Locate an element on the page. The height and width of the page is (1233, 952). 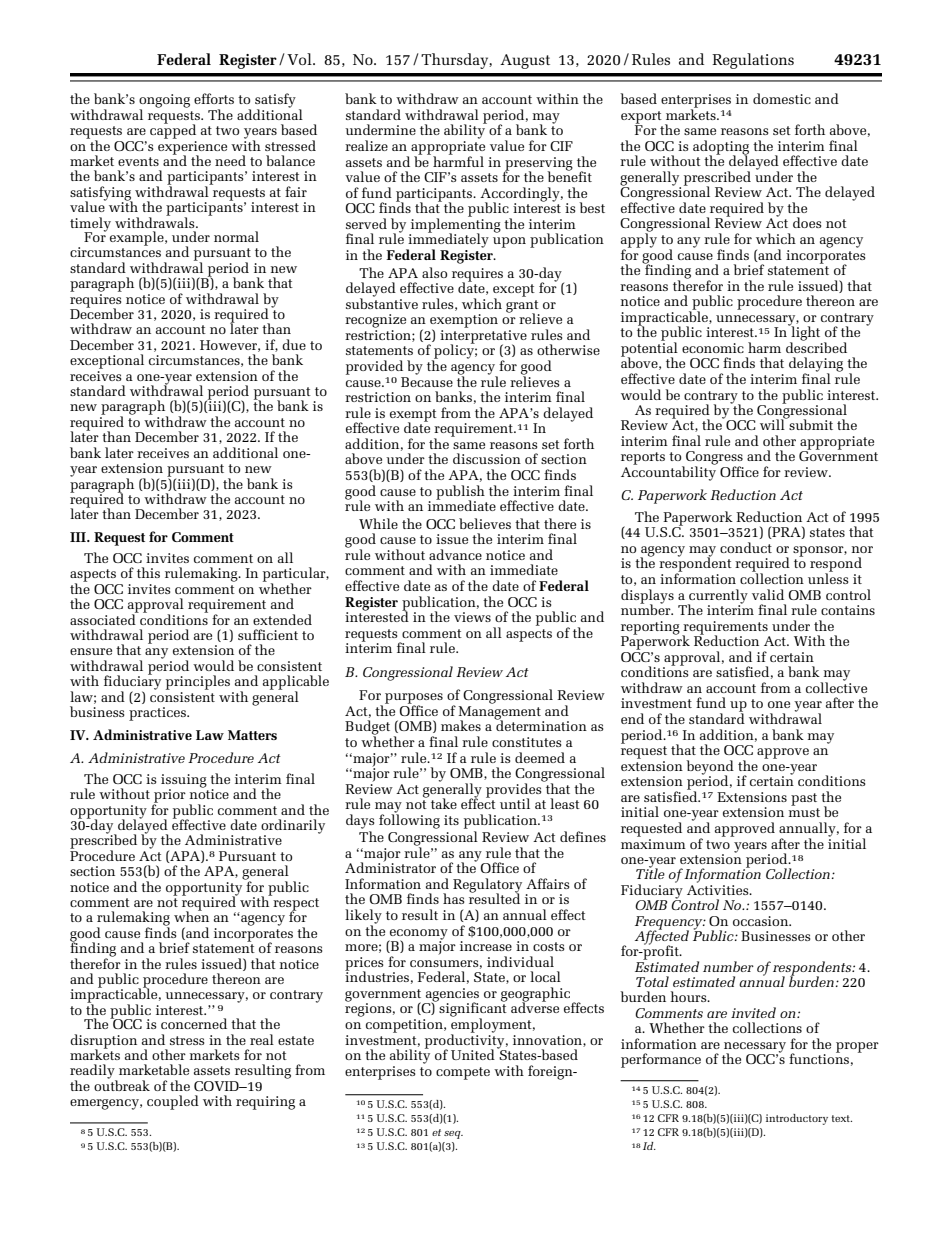
due is located at coordinates (294, 344).
